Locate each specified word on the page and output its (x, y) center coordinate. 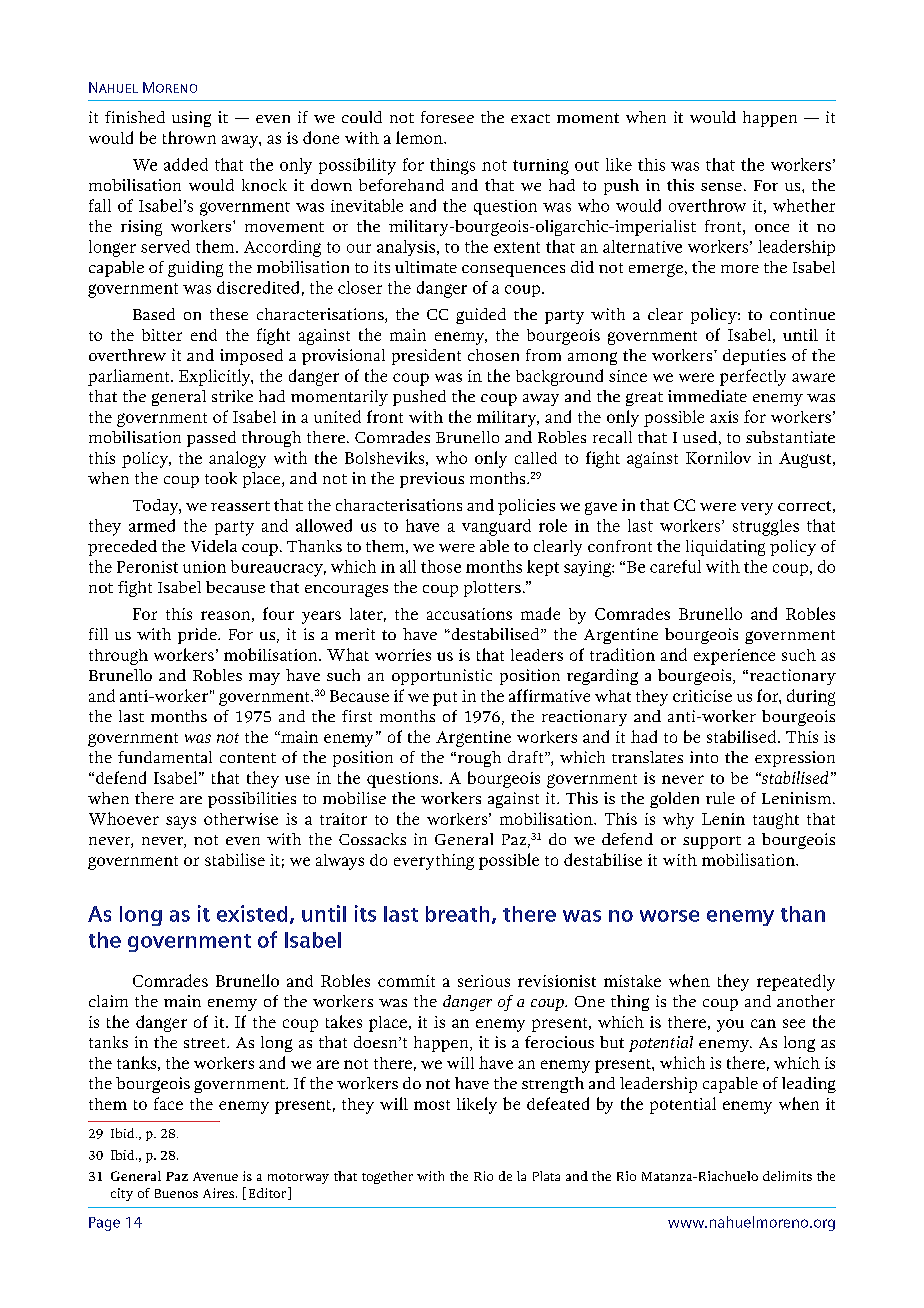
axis (724, 417)
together (387, 1177)
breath (457, 914)
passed (211, 439)
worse (669, 916)
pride (198, 636)
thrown (189, 137)
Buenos (176, 1193)
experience (734, 657)
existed (252, 913)
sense (721, 187)
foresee (447, 117)
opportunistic (442, 677)
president (426, 357)
